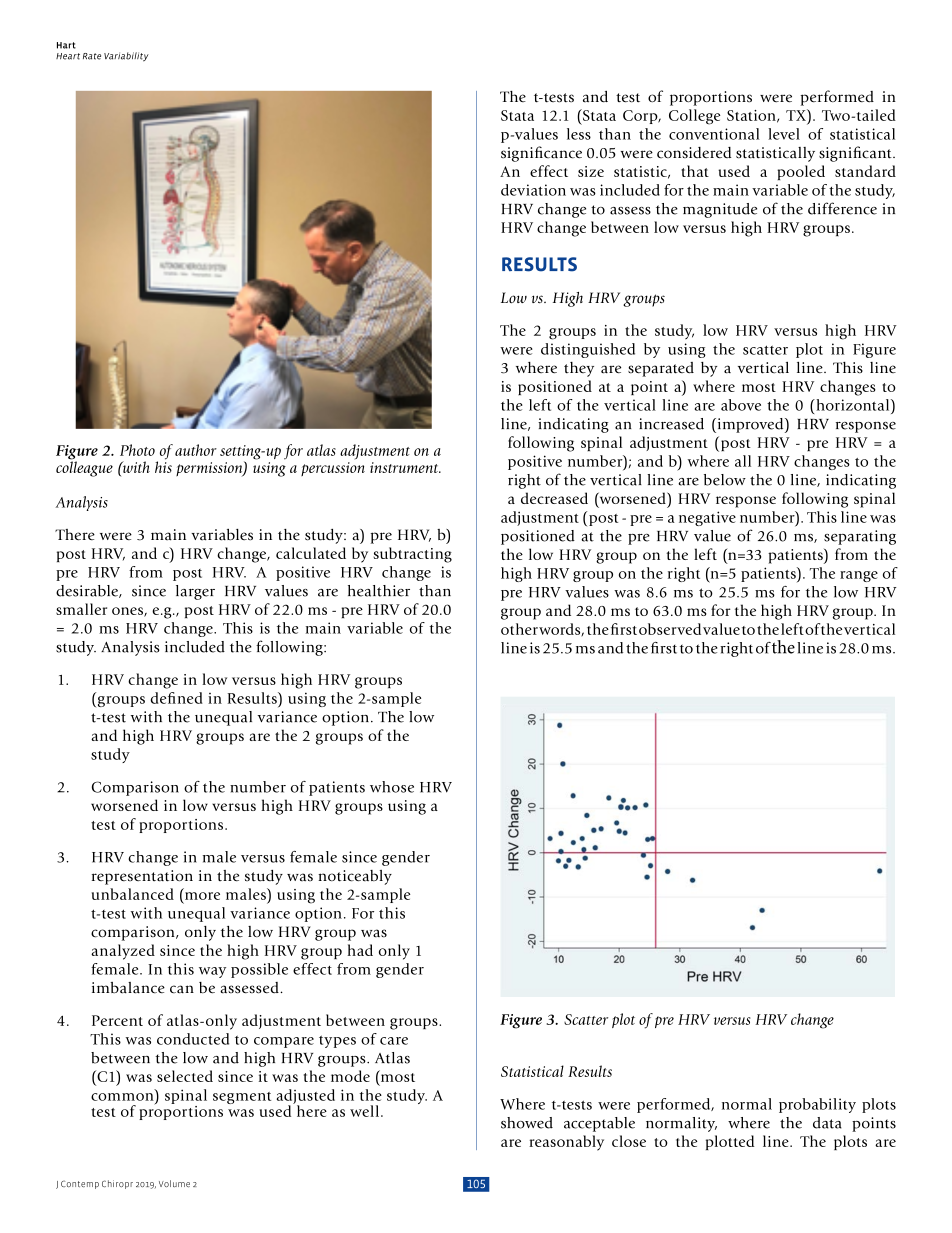  Describe the element at coordinates (519, 629) in the page. I see `other` at that location.
